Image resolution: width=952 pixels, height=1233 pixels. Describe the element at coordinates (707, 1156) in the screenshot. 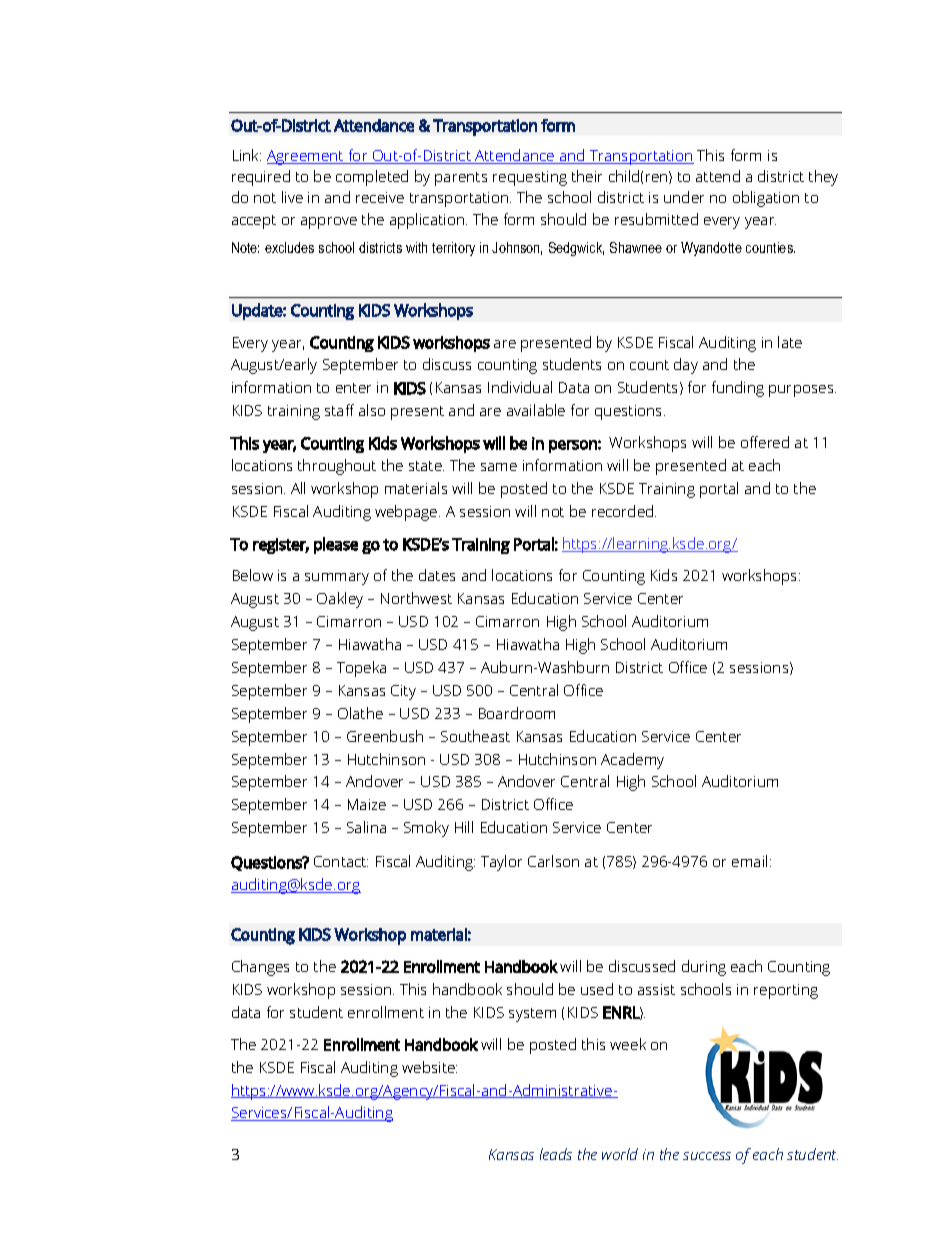

I see `success` at that location.
